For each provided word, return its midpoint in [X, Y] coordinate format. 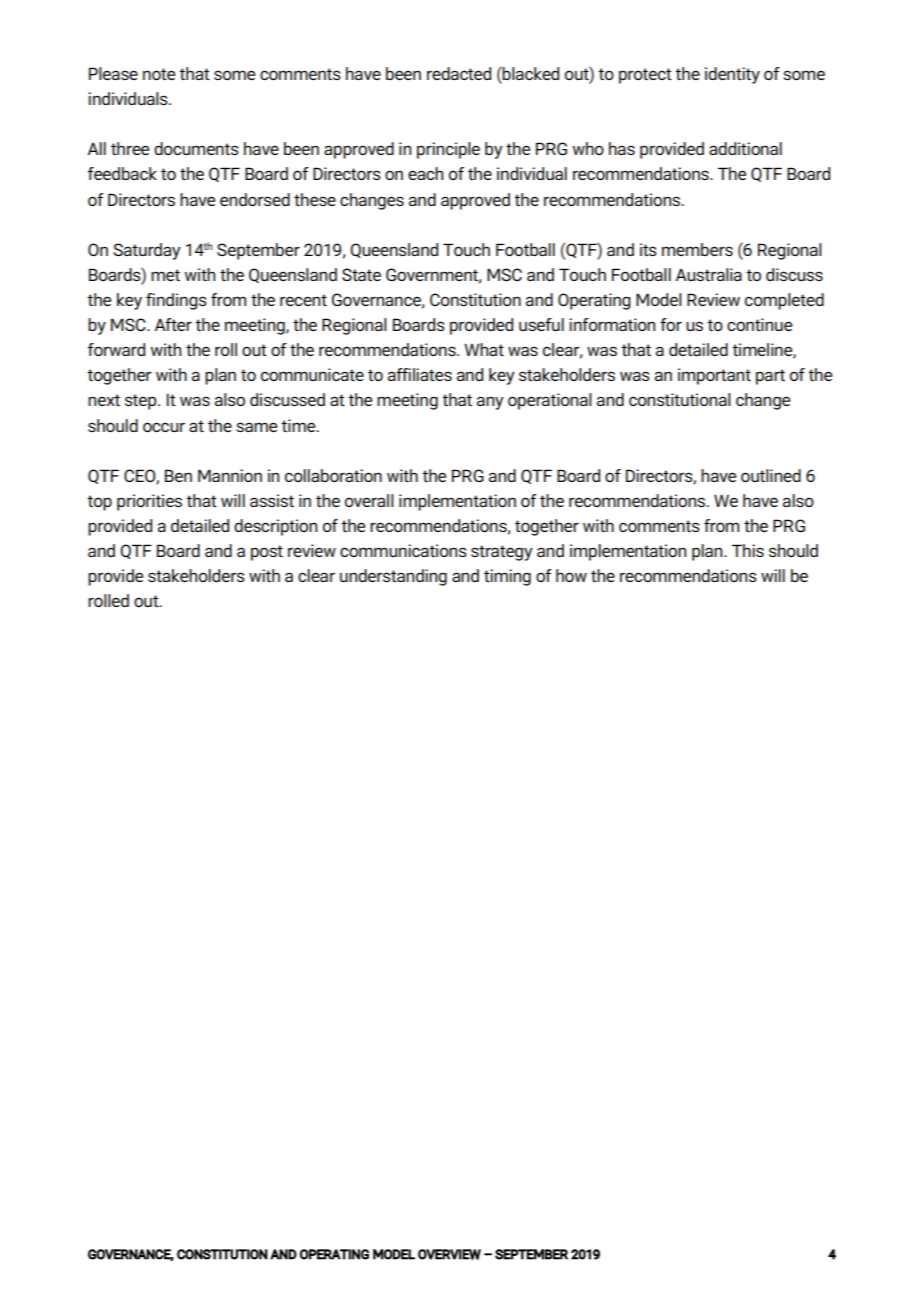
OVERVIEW [449, 1255]
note [159, 74]
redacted [459, 73]
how [571, 575]
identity [732, 75]
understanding [393, 577]
